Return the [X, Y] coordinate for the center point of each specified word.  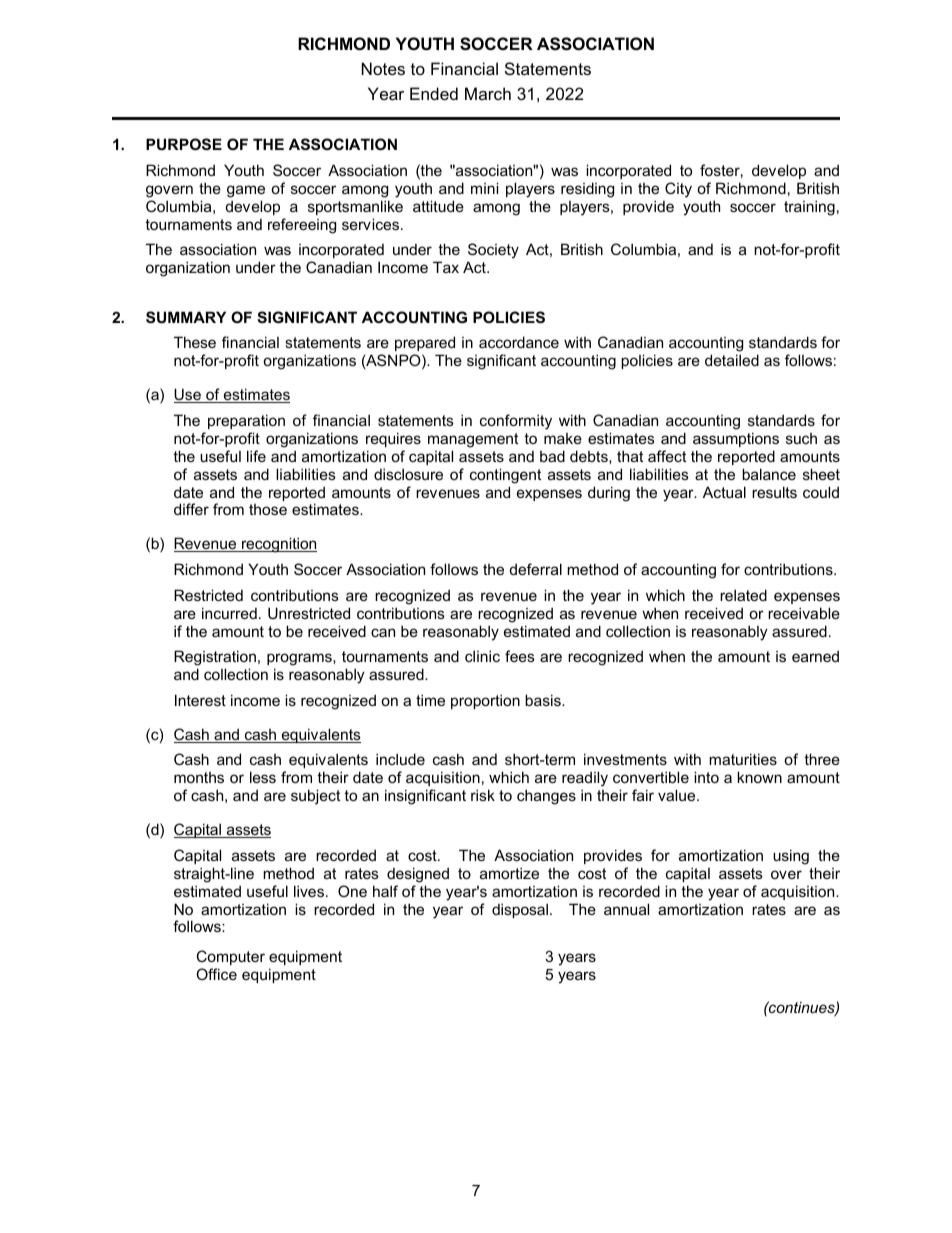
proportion [485, 701]
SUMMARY [186, 317]
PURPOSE [184, 144]
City [678, 190]
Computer [231, 957]
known [759, 777]
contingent [505, 476]
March [488, 93]
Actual [724, 492]
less [263, 777]
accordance [519, 342]
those [268, 509]
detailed [732, 360]
